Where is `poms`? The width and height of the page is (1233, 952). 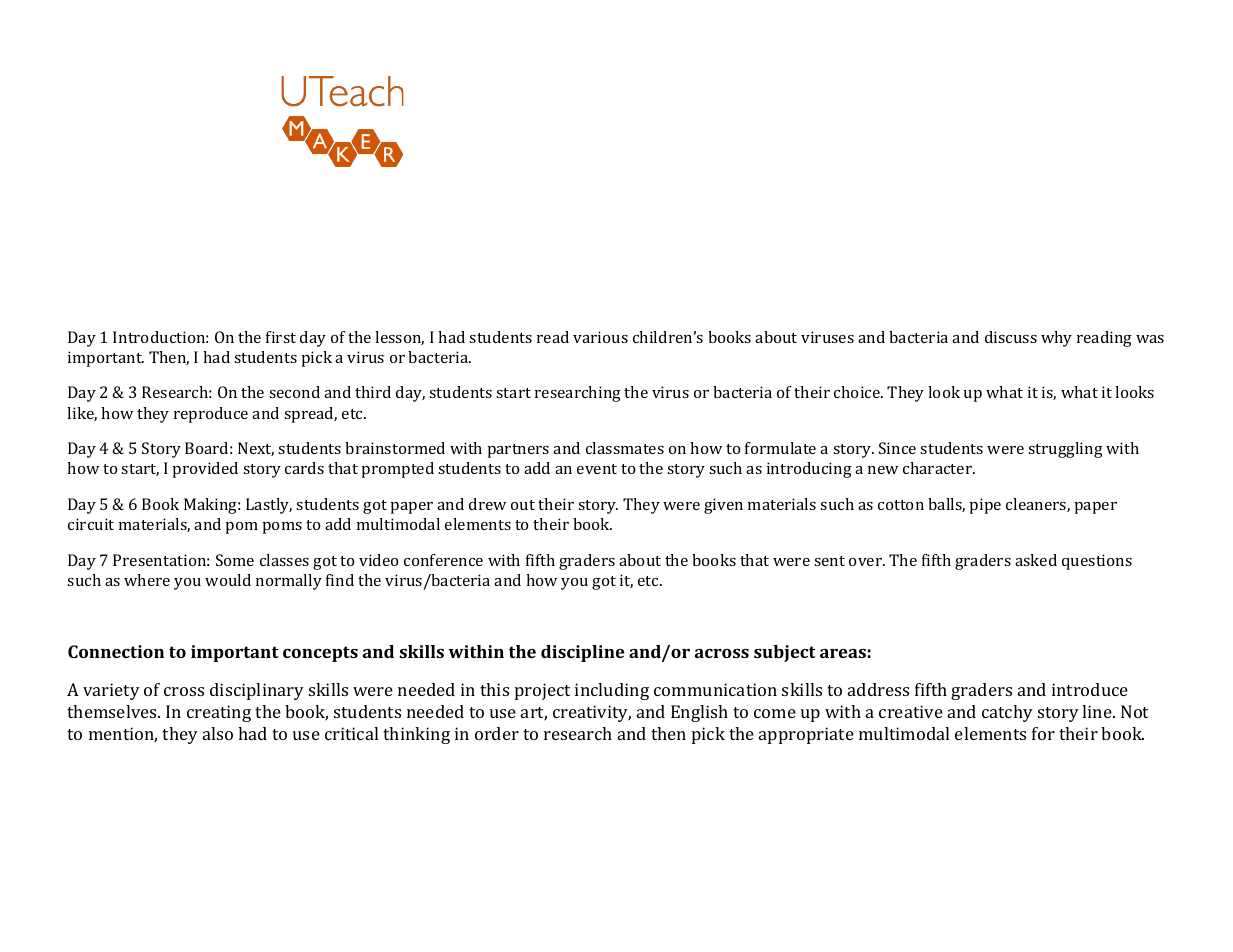 poms is located at coordinates (282, 528).
